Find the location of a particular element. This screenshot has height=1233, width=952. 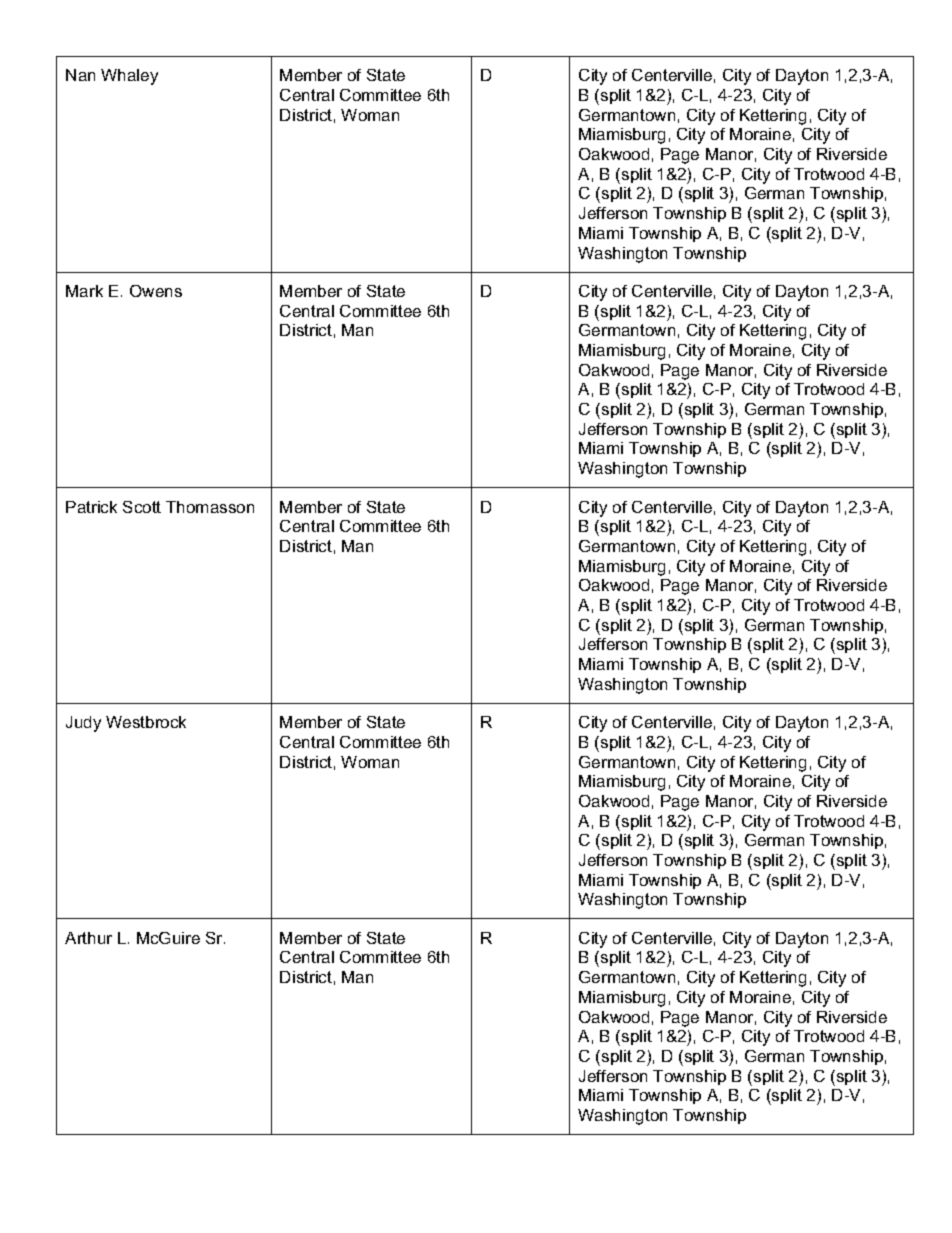

Mark is located at coordinates (84, 291).
